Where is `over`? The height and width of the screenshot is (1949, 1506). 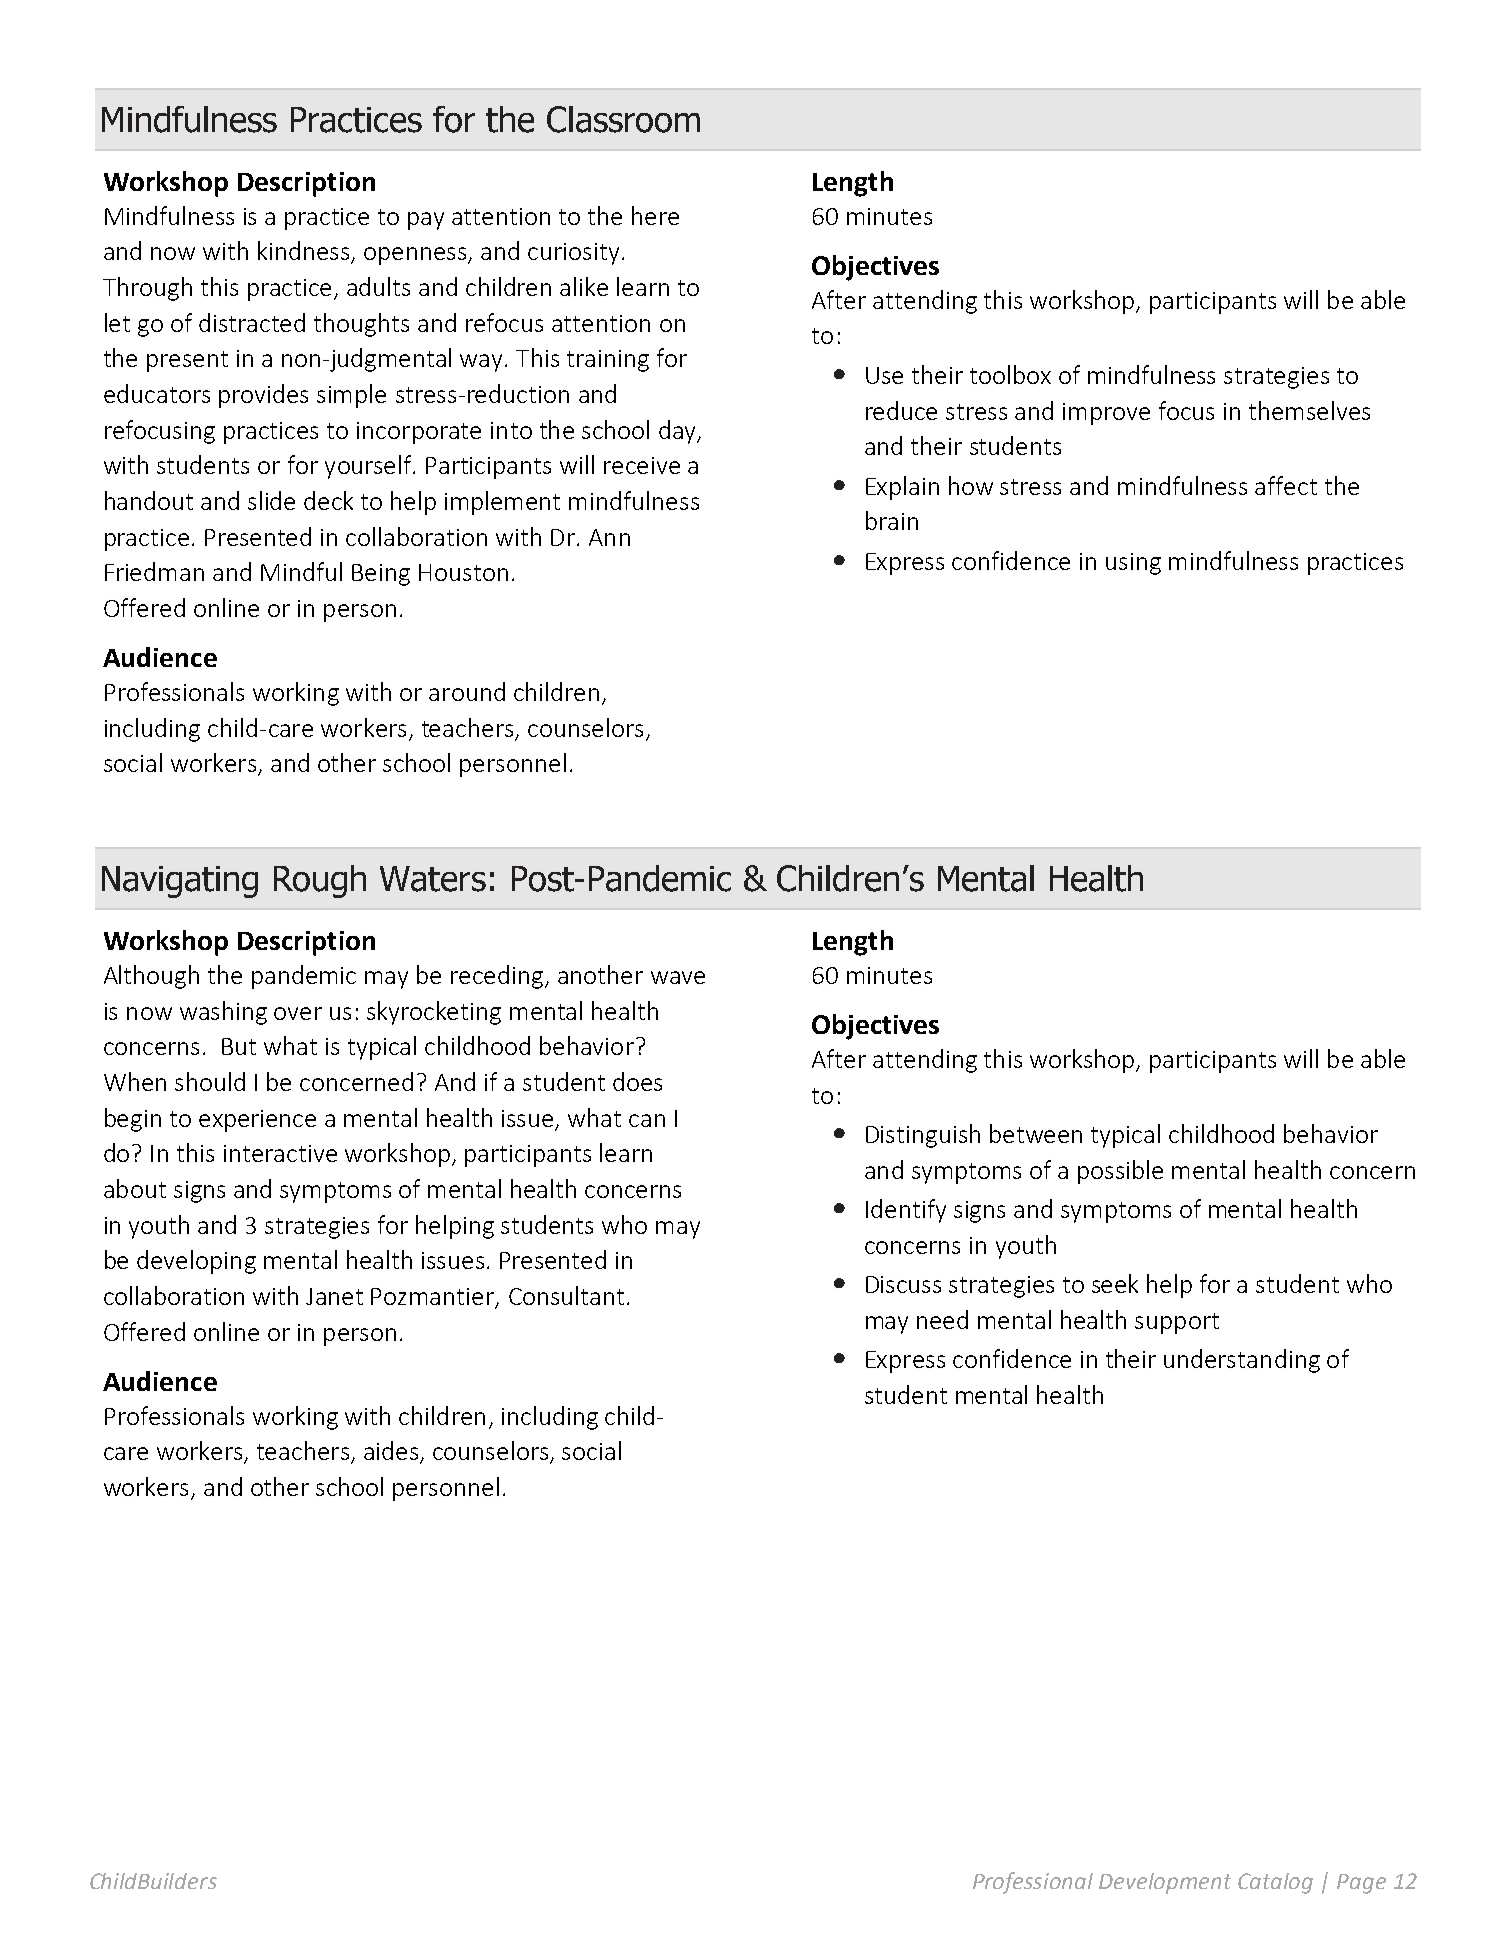 over is located at coordinates (298, 1013).
